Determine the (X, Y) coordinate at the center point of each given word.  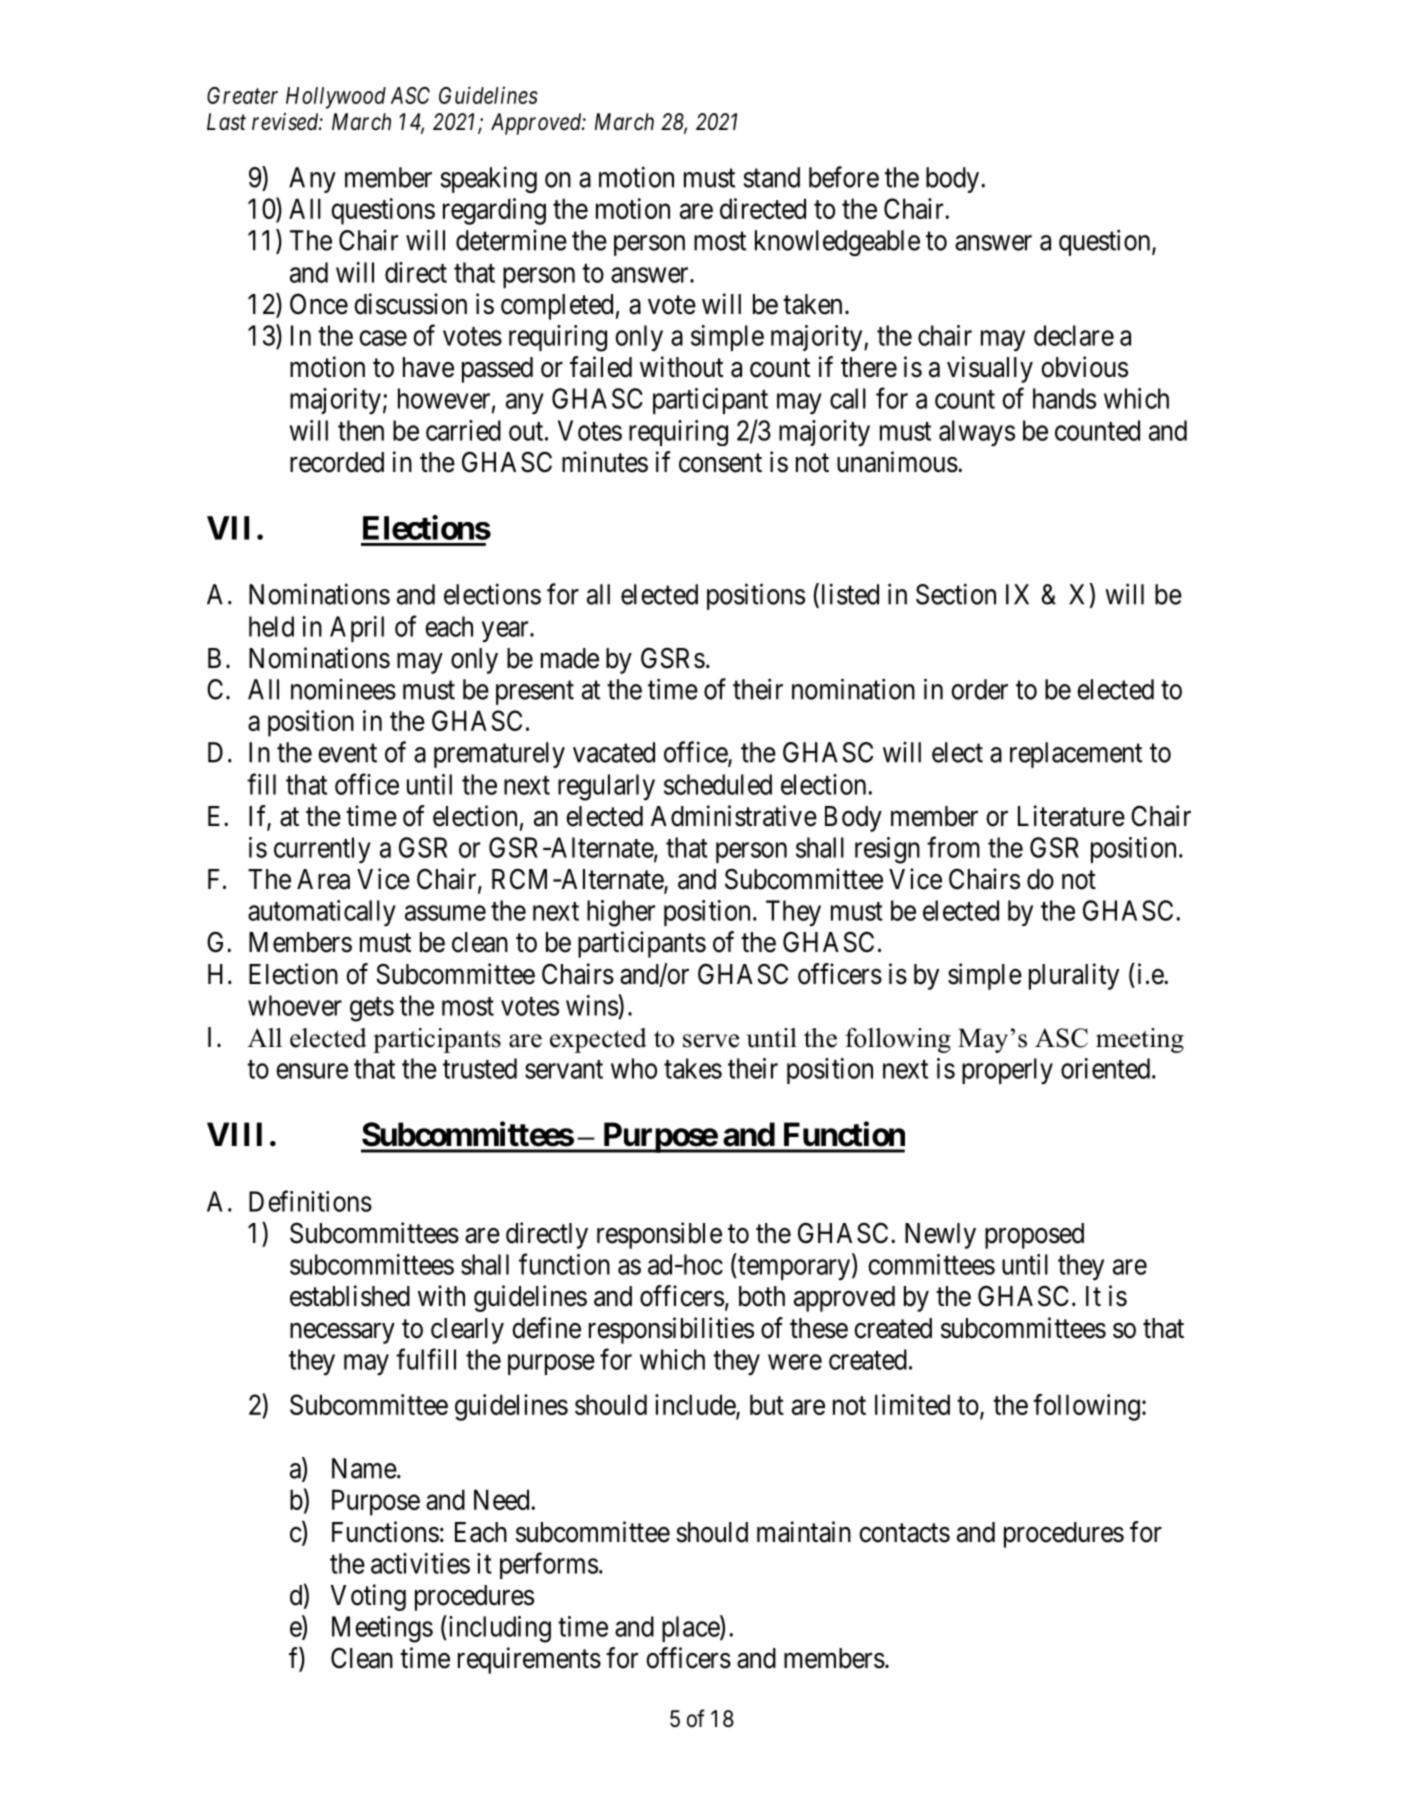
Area (323, 879)
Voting (368, 1597)
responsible (659, 1235)
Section (956, 594)
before (844, 177)
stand (772, 177)
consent (720, 463)
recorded (337, 462)
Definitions (310, 1201)
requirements (529, 1660)
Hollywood (336, 98)
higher (621, 913)
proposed (1034, 1236)
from (953, 847)
